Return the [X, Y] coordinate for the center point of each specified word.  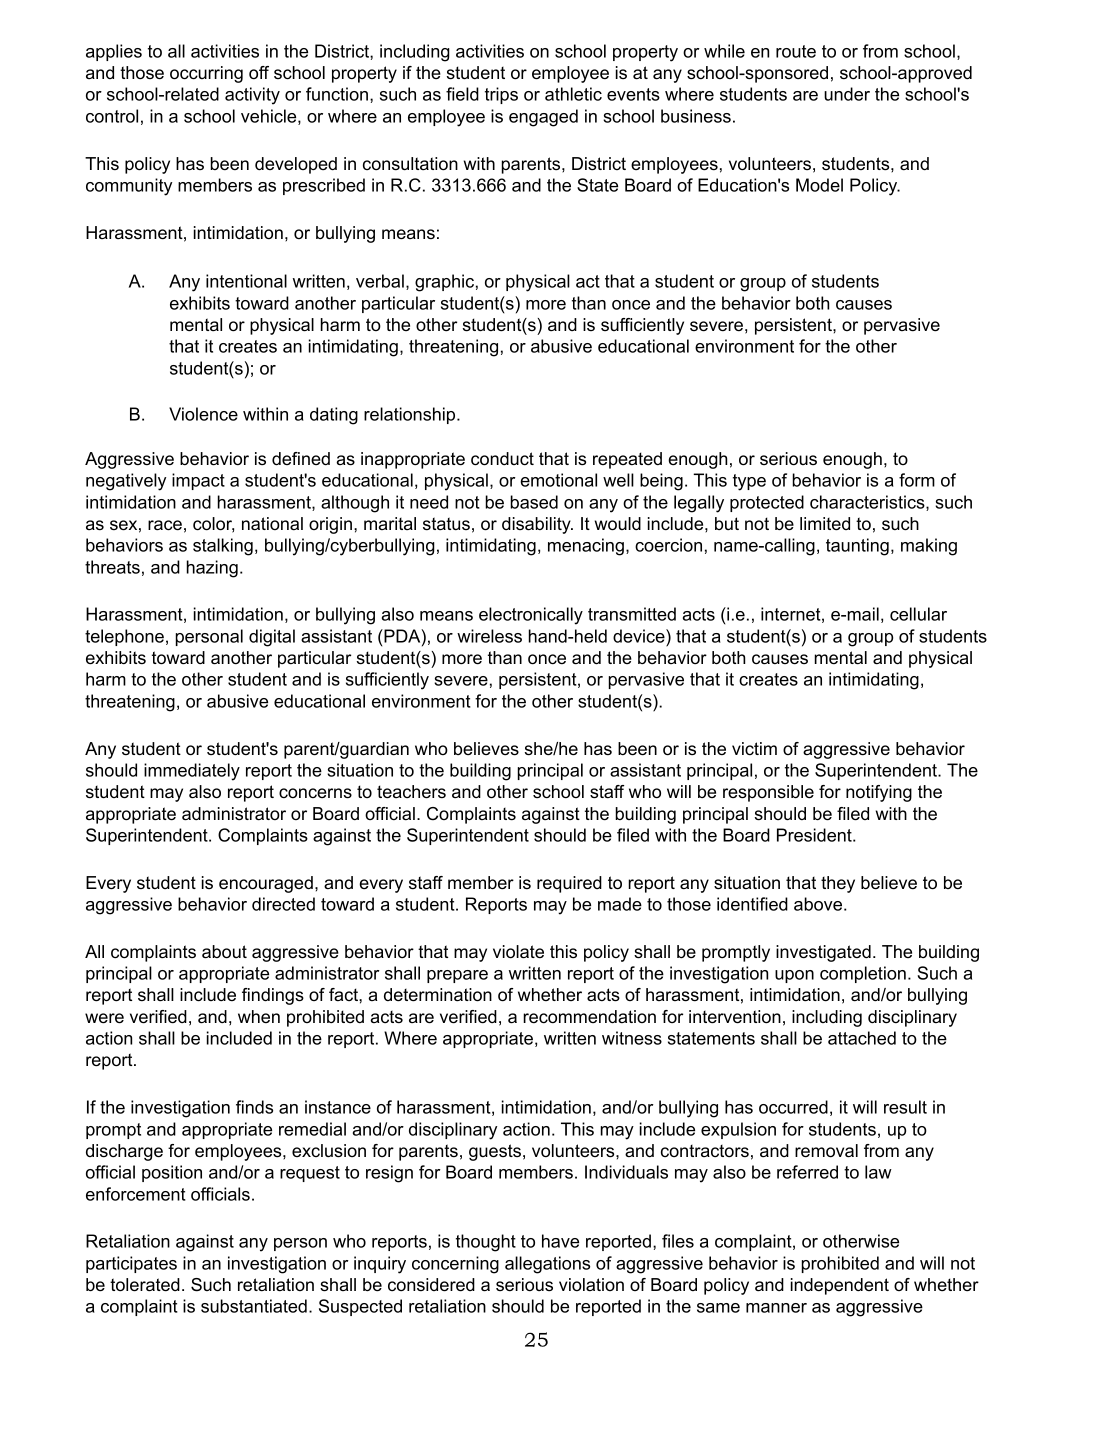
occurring [206, 74]
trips [501, 95]
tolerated [145, 1285]
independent [840, 1286]
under [847, 94]
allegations [547, 1265]
